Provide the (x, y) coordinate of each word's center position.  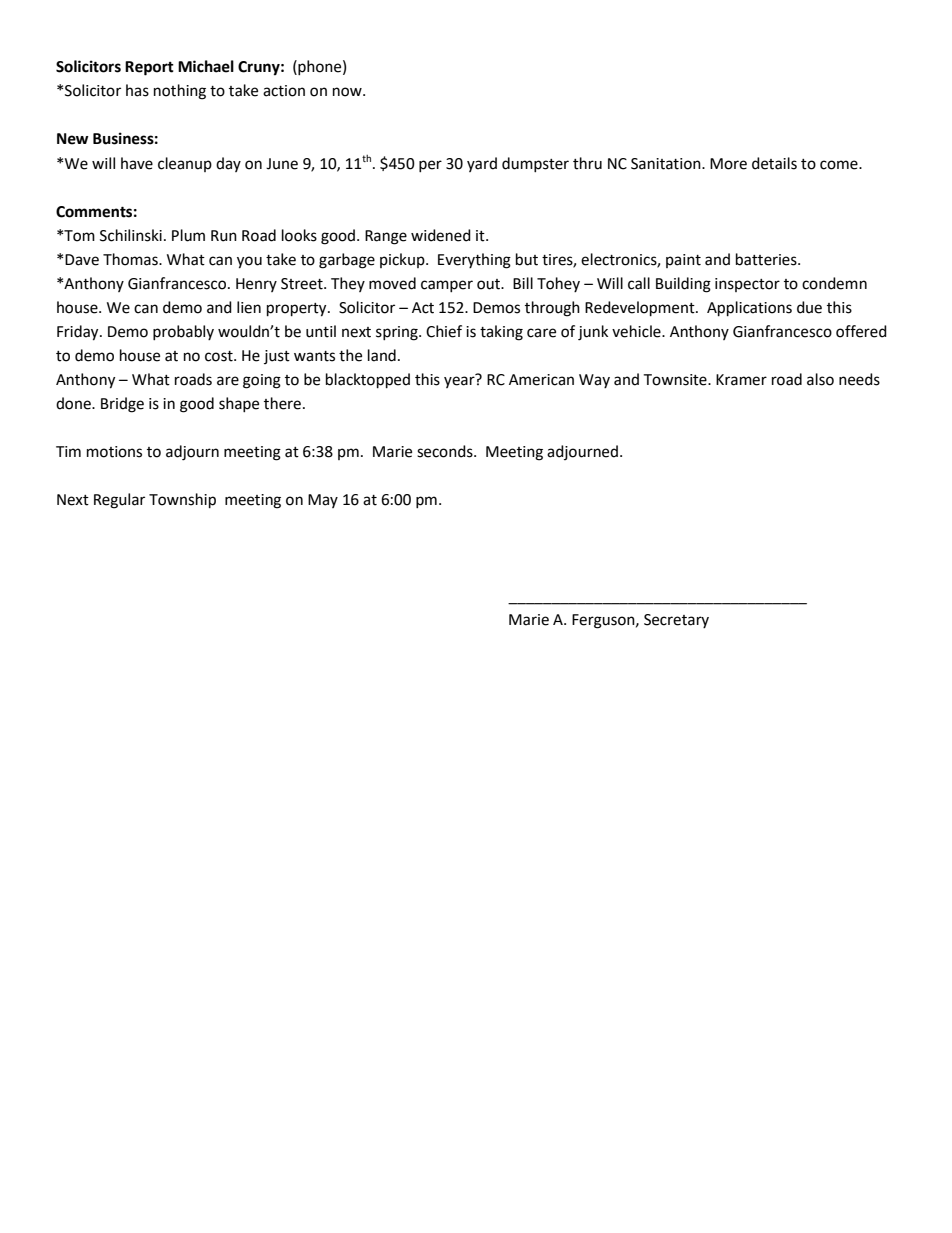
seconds (446, 451)
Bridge (122, 405)
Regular (119, 501)
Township (182, 501)
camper (447, 286)
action (284, 91)
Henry (256, 285)
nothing (180, 92)
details (774, 163)
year (460, 381)
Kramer (741, 380)
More (728, 164)
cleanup (185, 164)
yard (482, 164)
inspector (747, 285)
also (820, 379)
